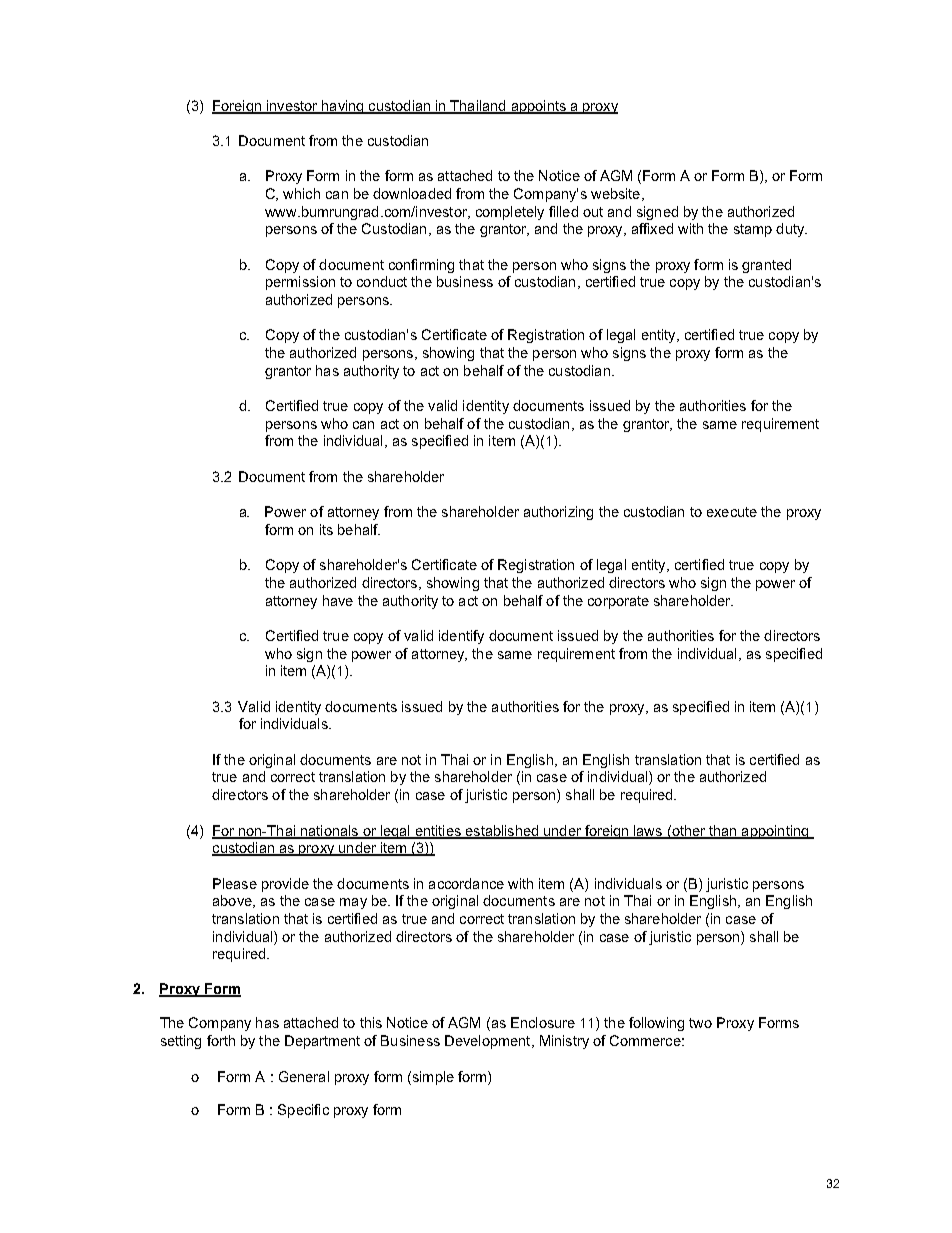 The height and width of the document is (1233, 952). I want to click on two, so click(700, 1023).
